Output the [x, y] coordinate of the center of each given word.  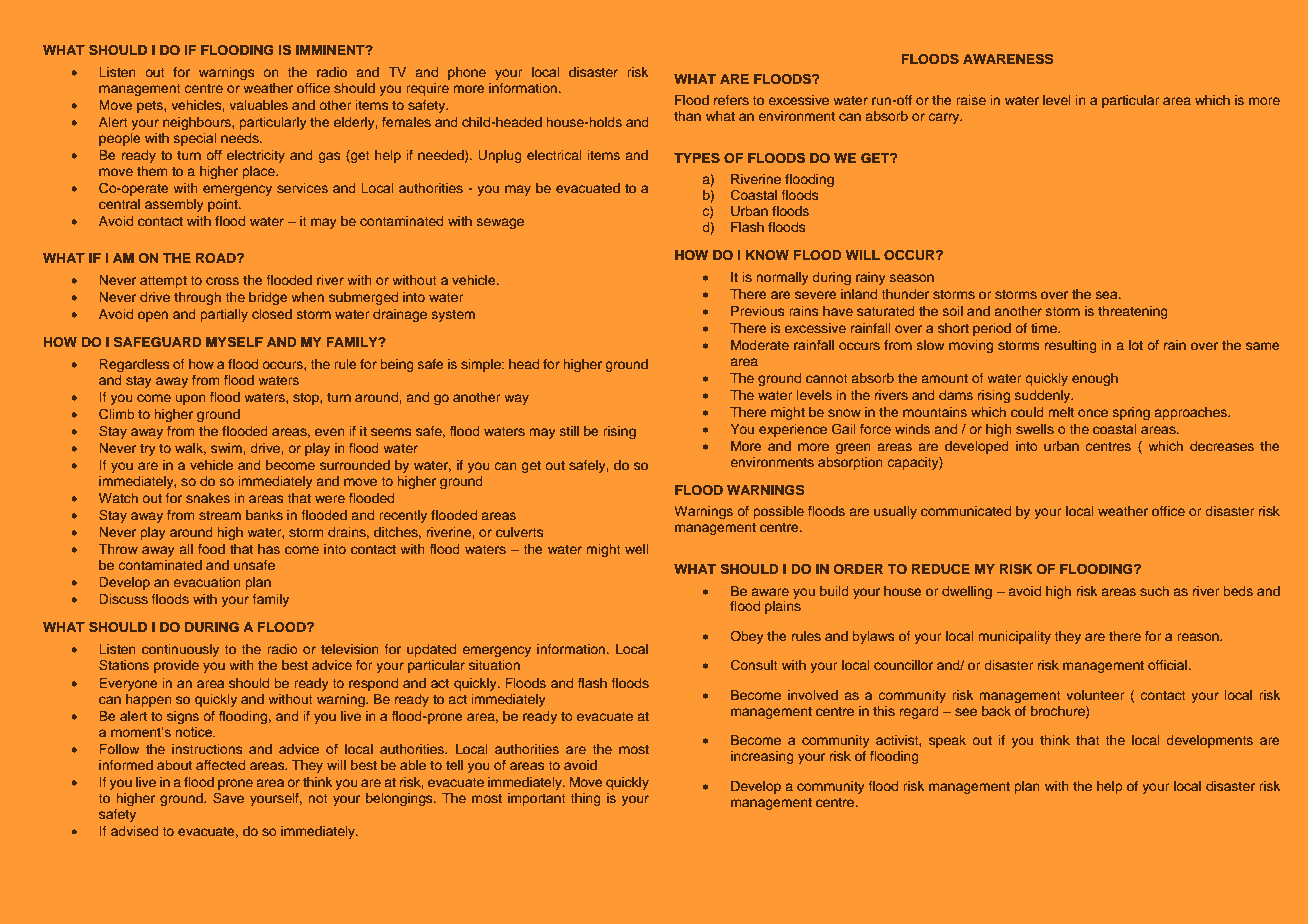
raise [971, 100]
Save [228, 798]
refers [731, 100]
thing [586, 799]
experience [793, 430]
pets [151, 107]
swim [226, 448]
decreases [1222, 446]
